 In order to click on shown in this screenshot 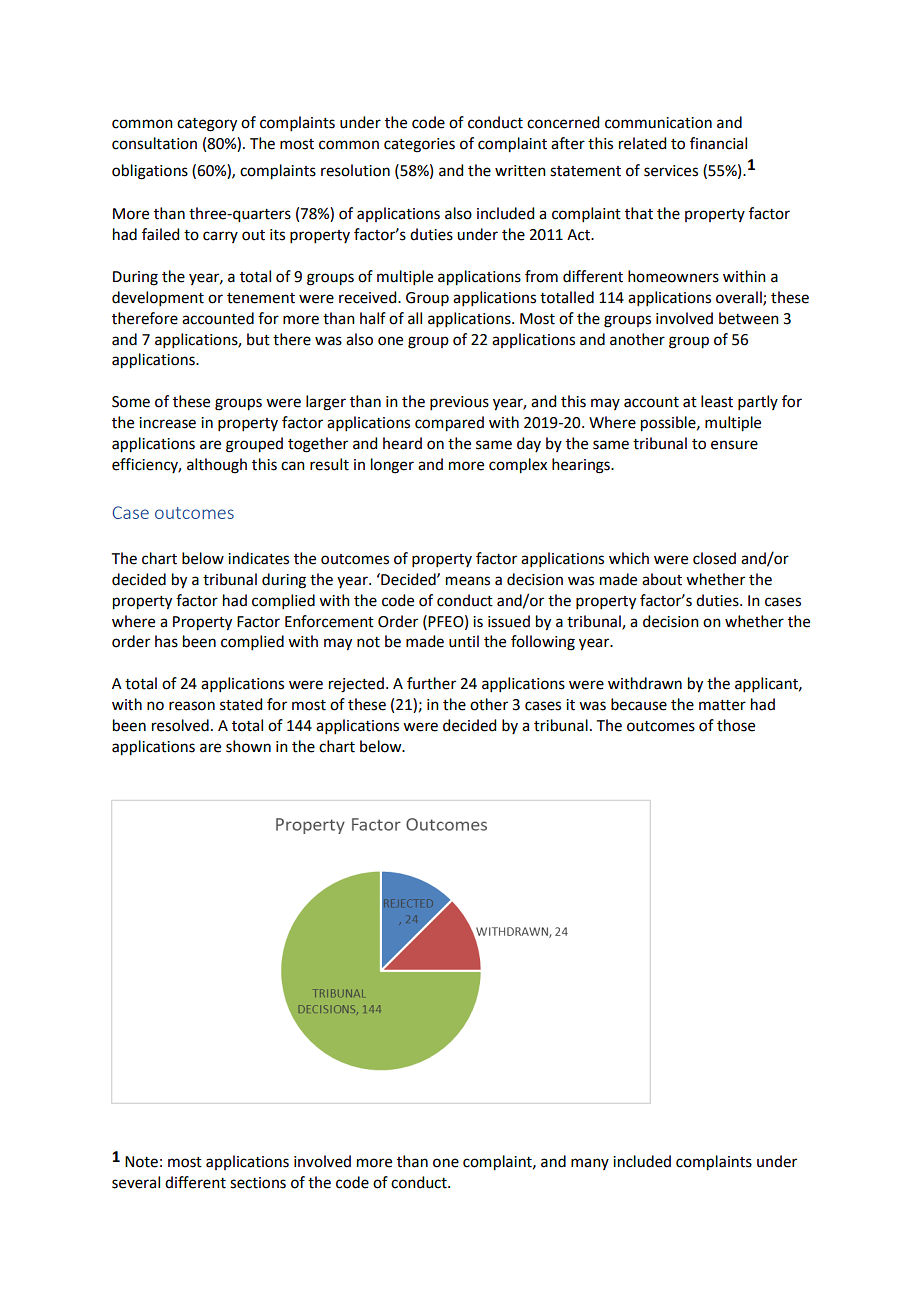, I will do `click(248, 746)`.
